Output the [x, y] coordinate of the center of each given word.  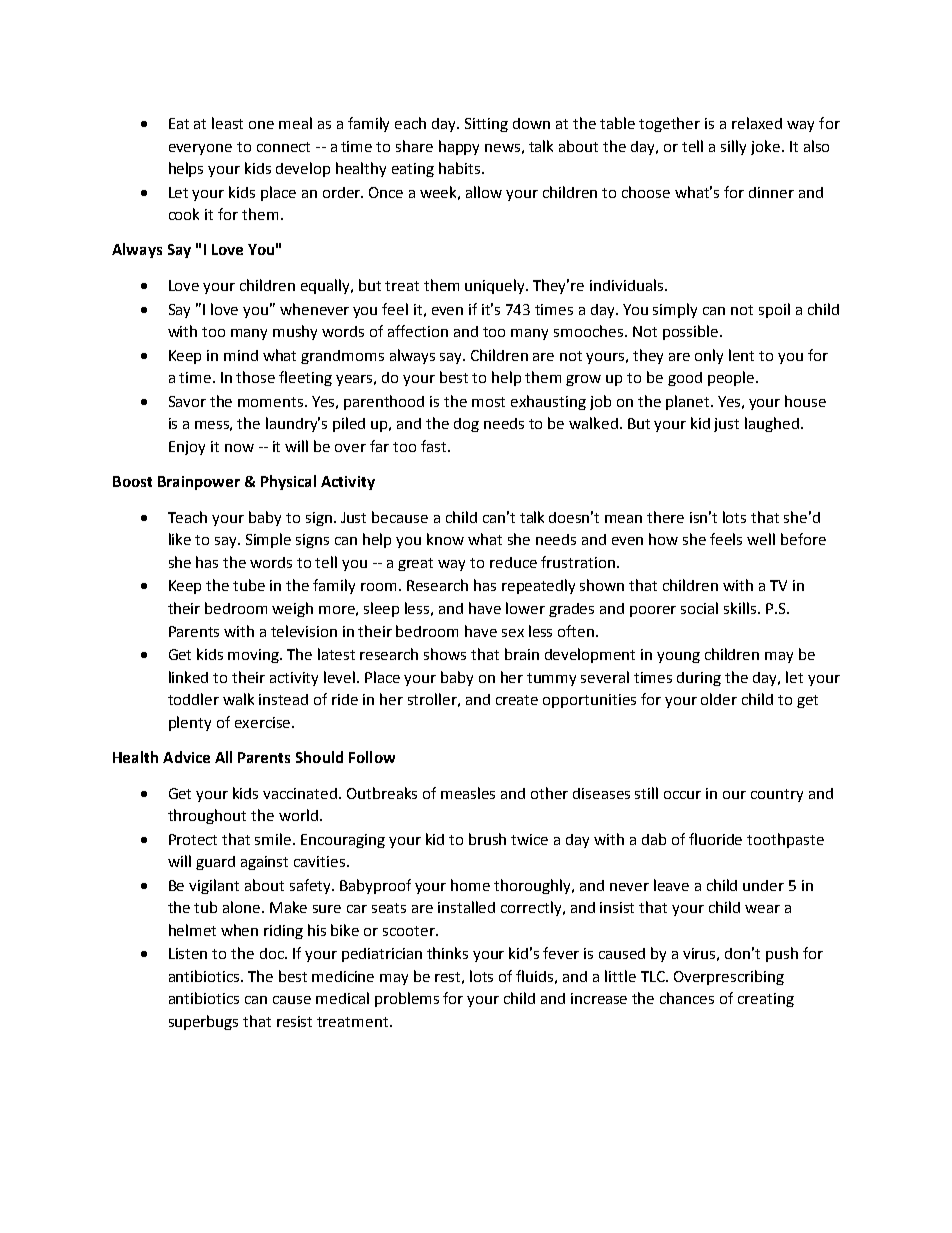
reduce [513, 562]
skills [741, 608]
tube [249, 585]
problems [407, 999]
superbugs [203, 1022]
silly [733, 147]
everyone [200, 149]
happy [459, 147]
